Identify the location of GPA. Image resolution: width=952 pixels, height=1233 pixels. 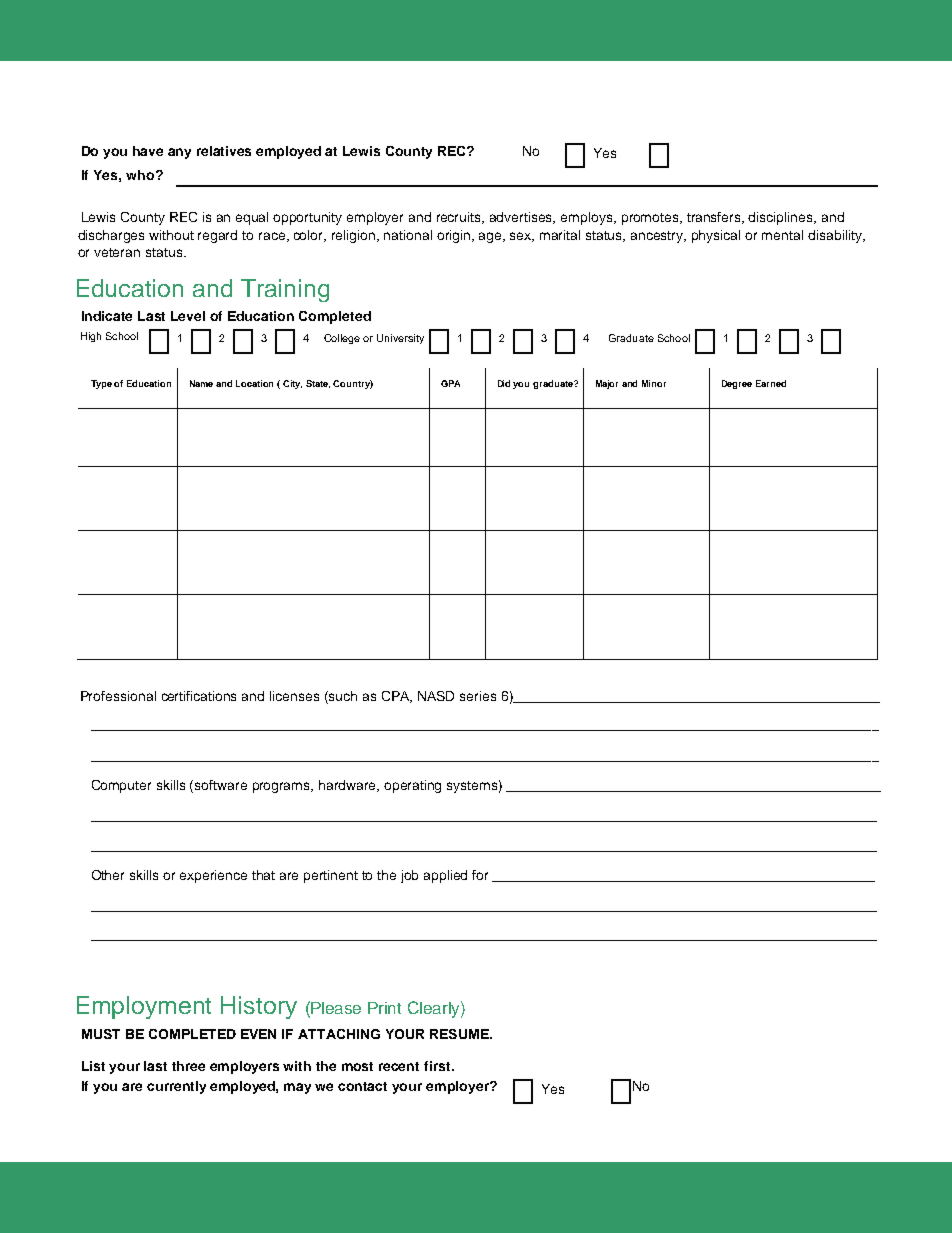
(450, 383).
